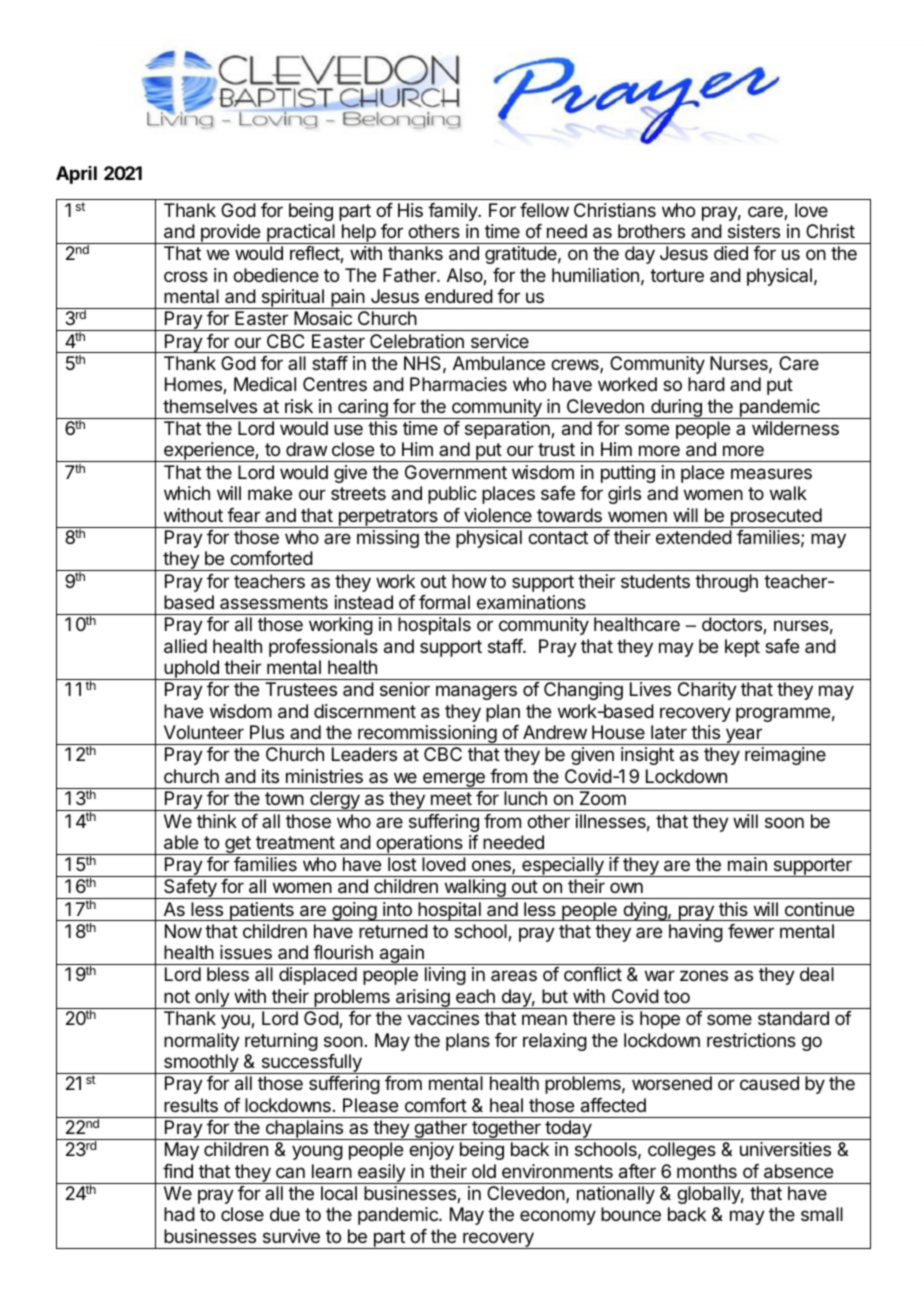 The image size is (924, 1309). What do you see at coordinates (187, 493) in the document?
I see `which` at bounding box center [187, 493].
